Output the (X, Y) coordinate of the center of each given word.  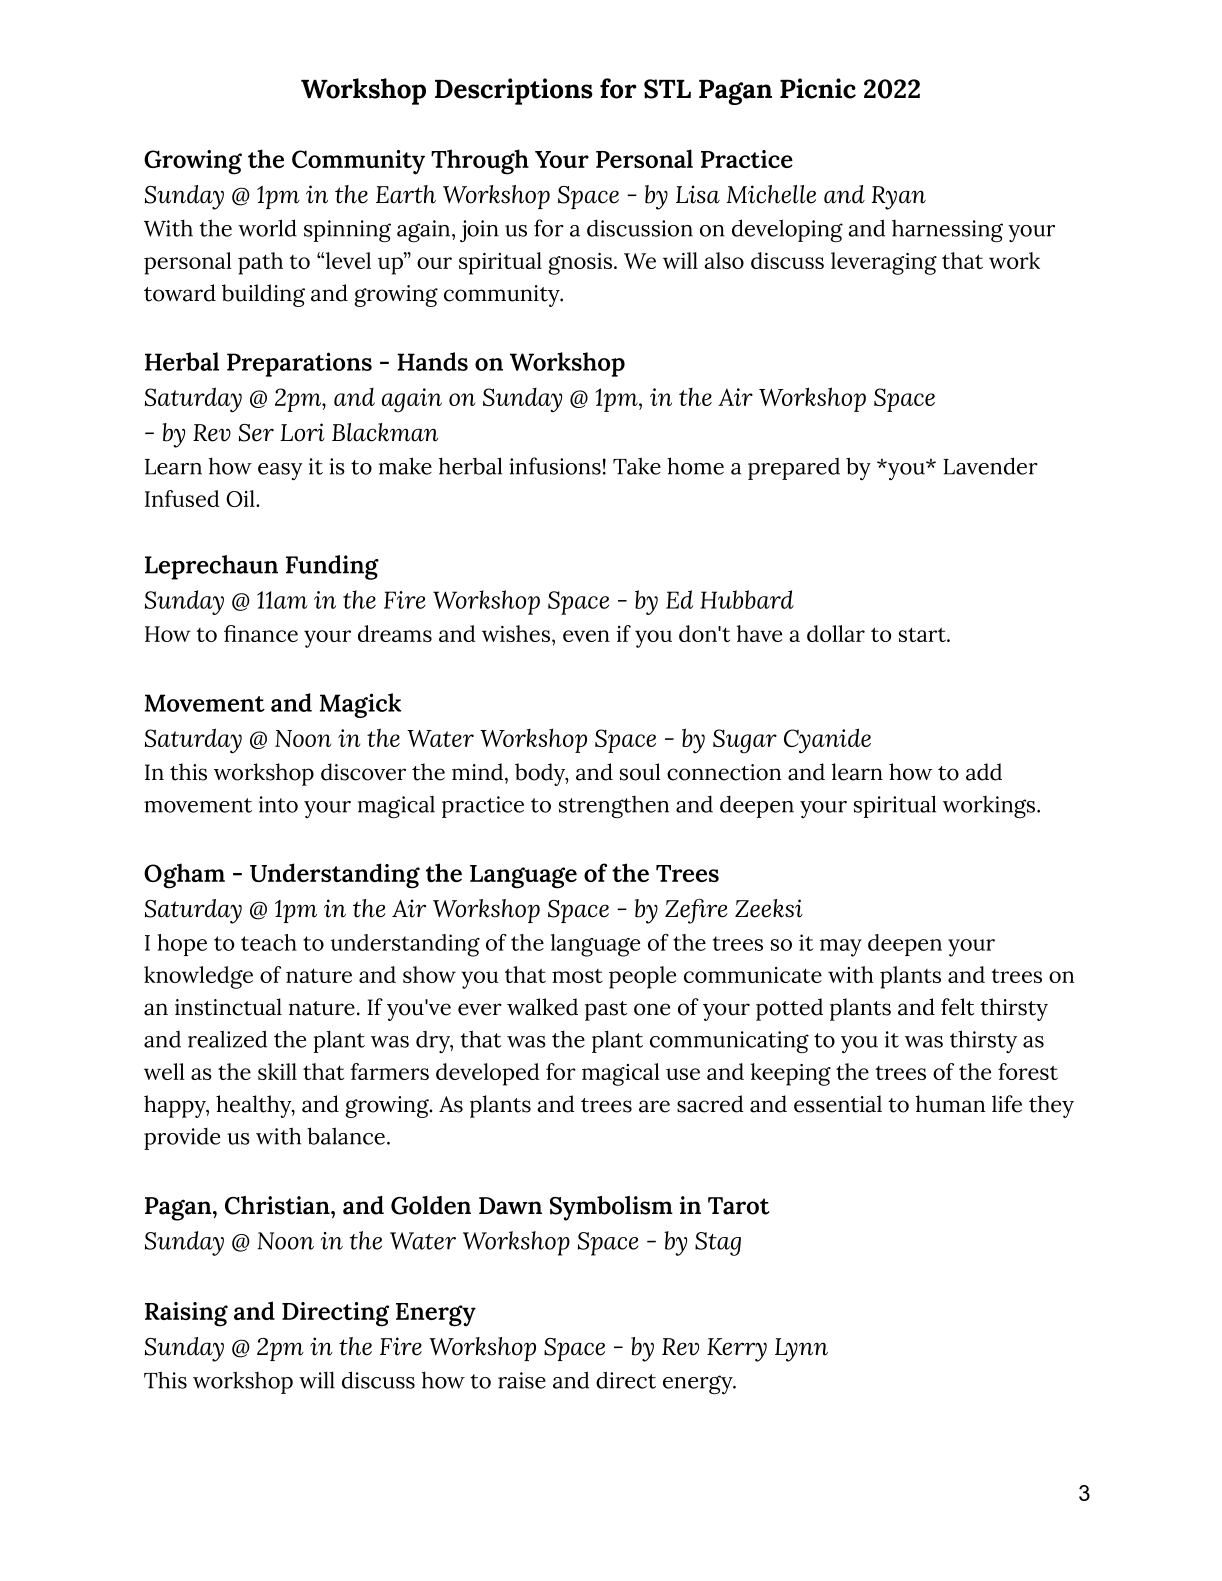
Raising (186, 1314)
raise (522, 1380)
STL (667, 89)
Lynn (801, 1350)
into (278, 804)
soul (640, 772)
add (984, 772)
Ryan (898, 198)
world (267, 228)
